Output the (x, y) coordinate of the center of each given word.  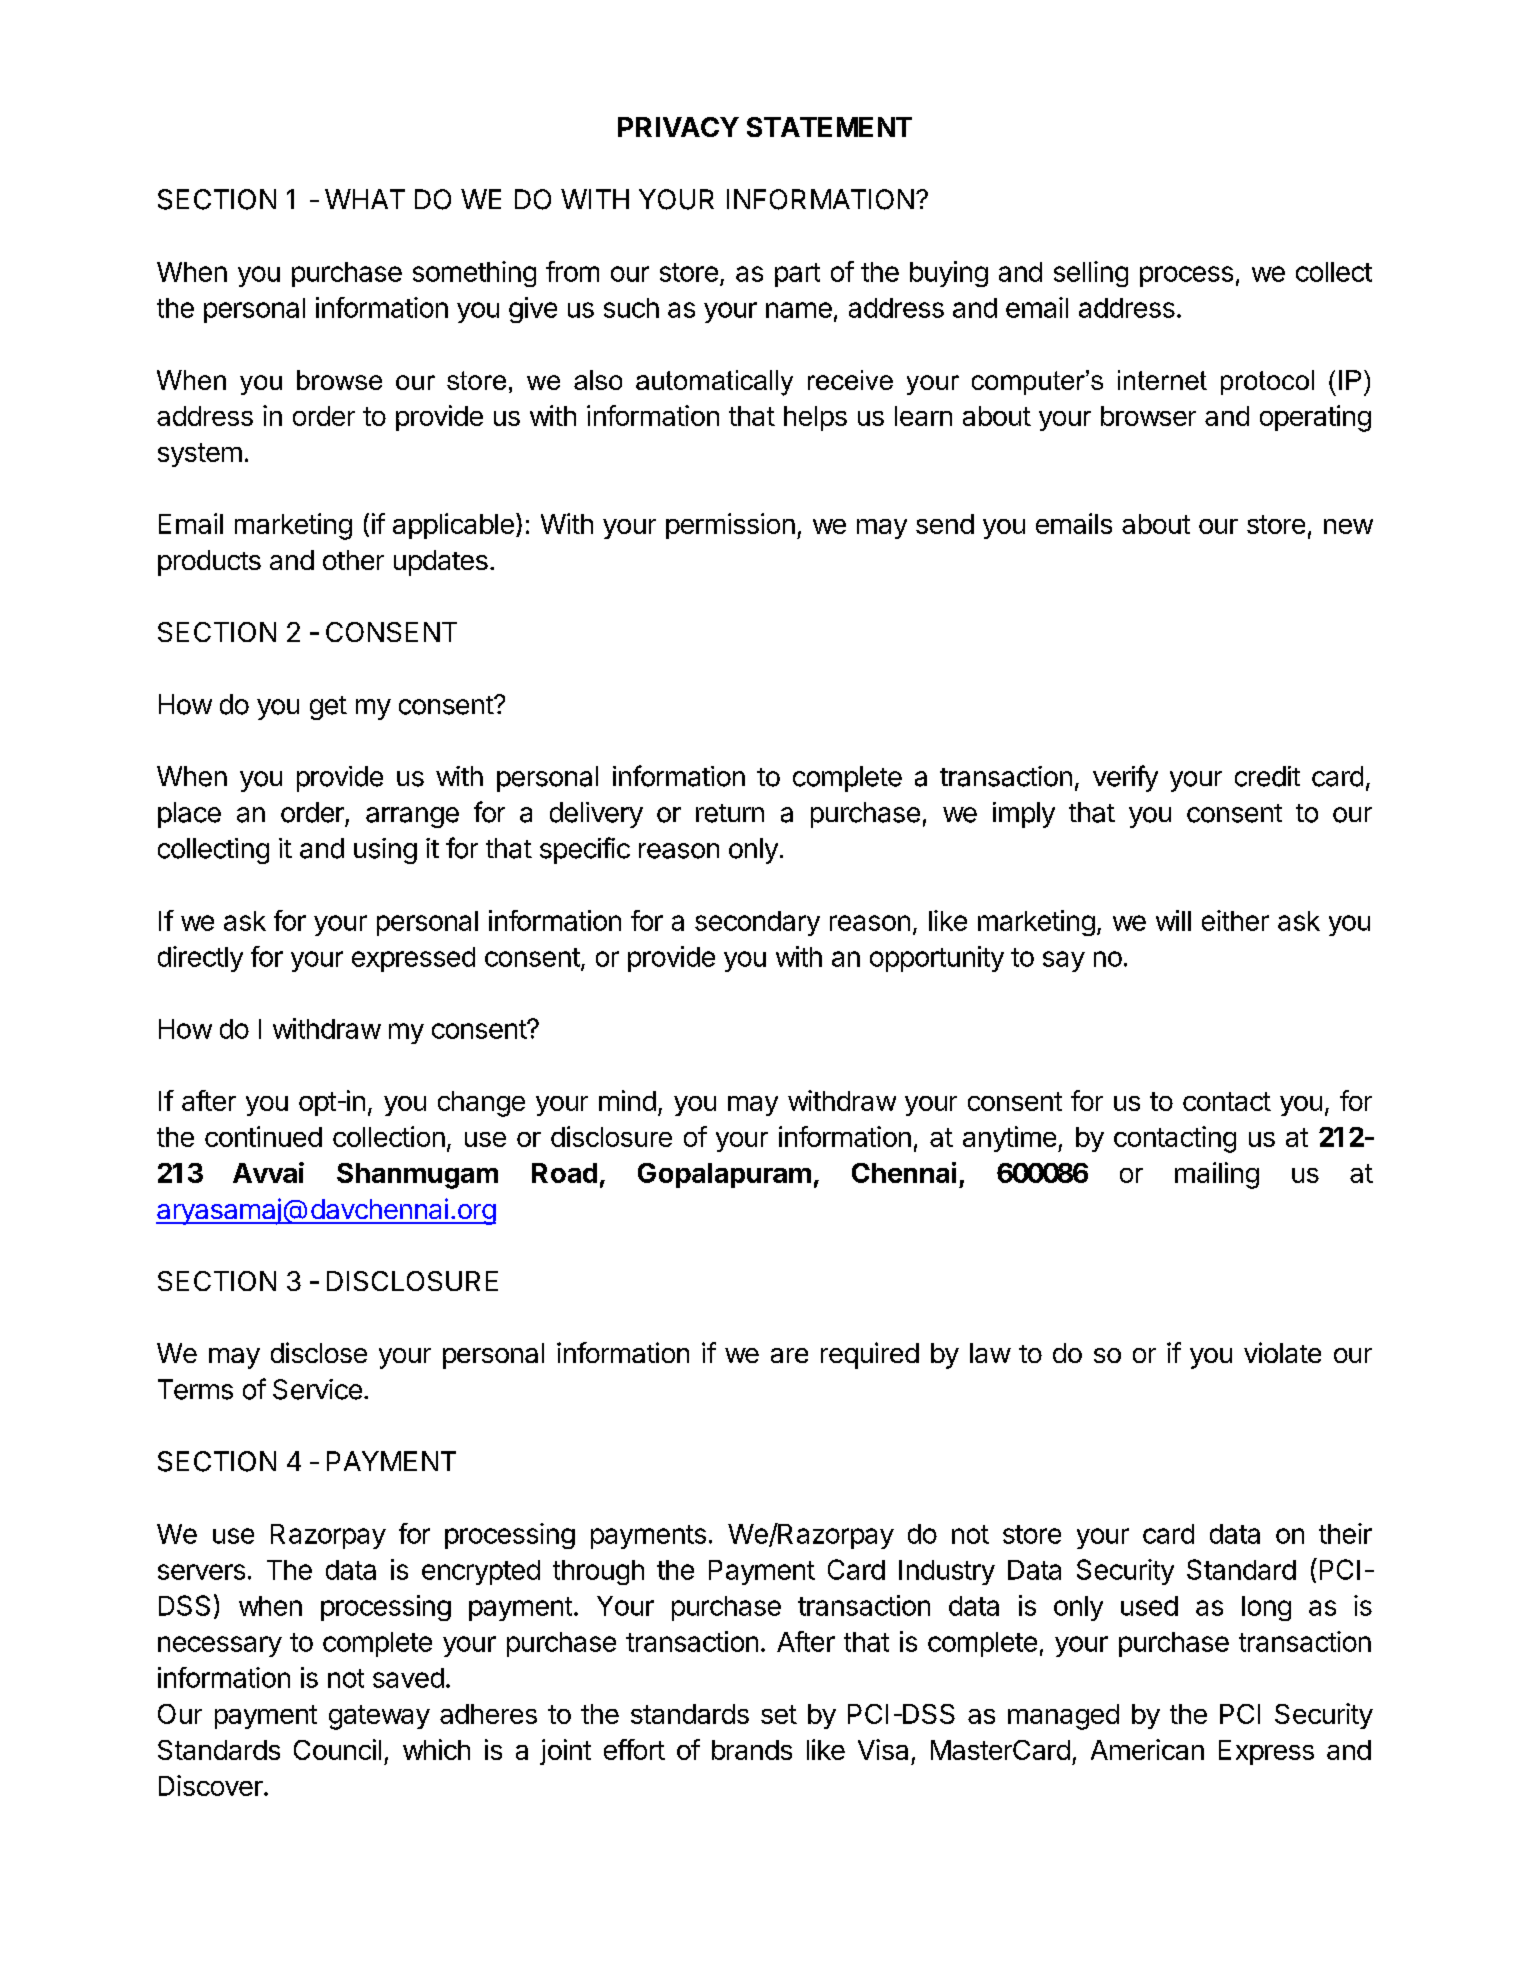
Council (337, 1749)
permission (730, 526)
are (789, 1355)
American (1147, 1749)
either (1235, 920)
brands (752, 1750)
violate (1282, 1352)
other (353, 560)
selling (1091, 274)
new (1348, 526)
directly (200, 959)
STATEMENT (829, 127)
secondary (757, 923)
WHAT (365, 199)
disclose (319, 1352)
